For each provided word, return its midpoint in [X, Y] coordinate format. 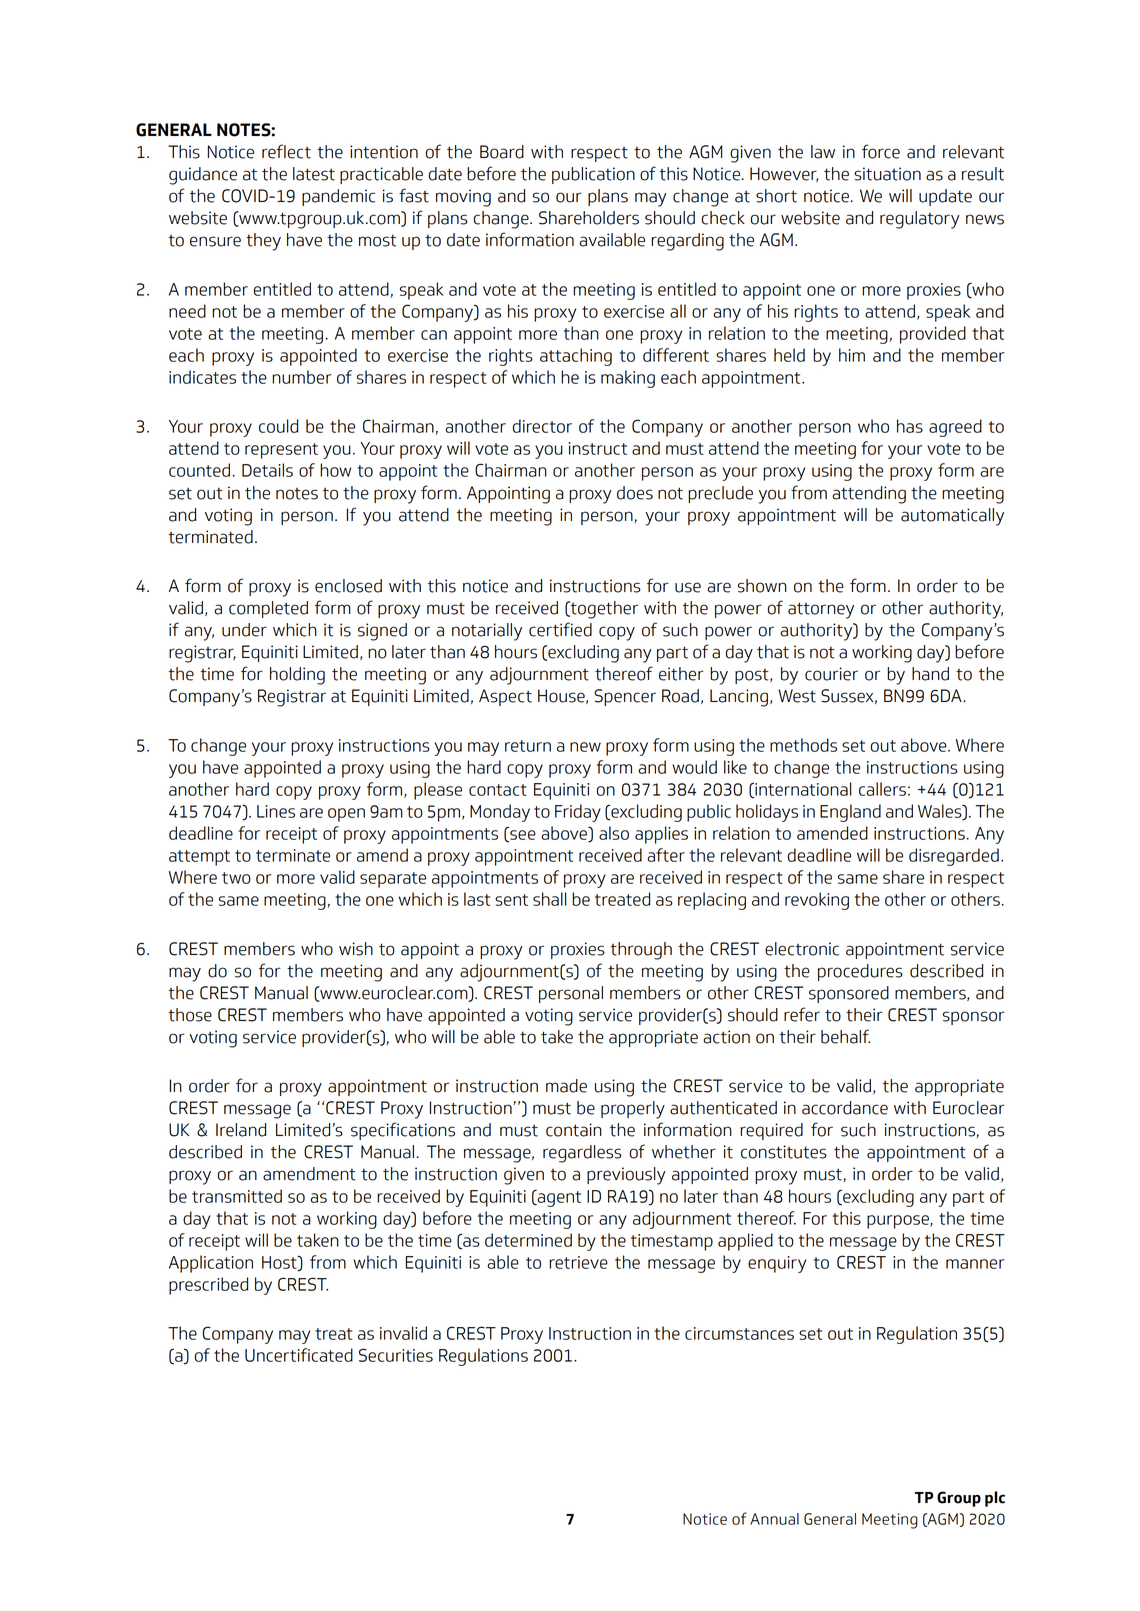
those [190, 1015]
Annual [774, 1519]
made [566, 1086]
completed [268, 609]
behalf [845, 1036]
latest [314, 174]
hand [930, 674]
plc [995, 1499]
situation [887, 174]
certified [560, 629]
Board [502, 152]
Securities [396, 1355]
